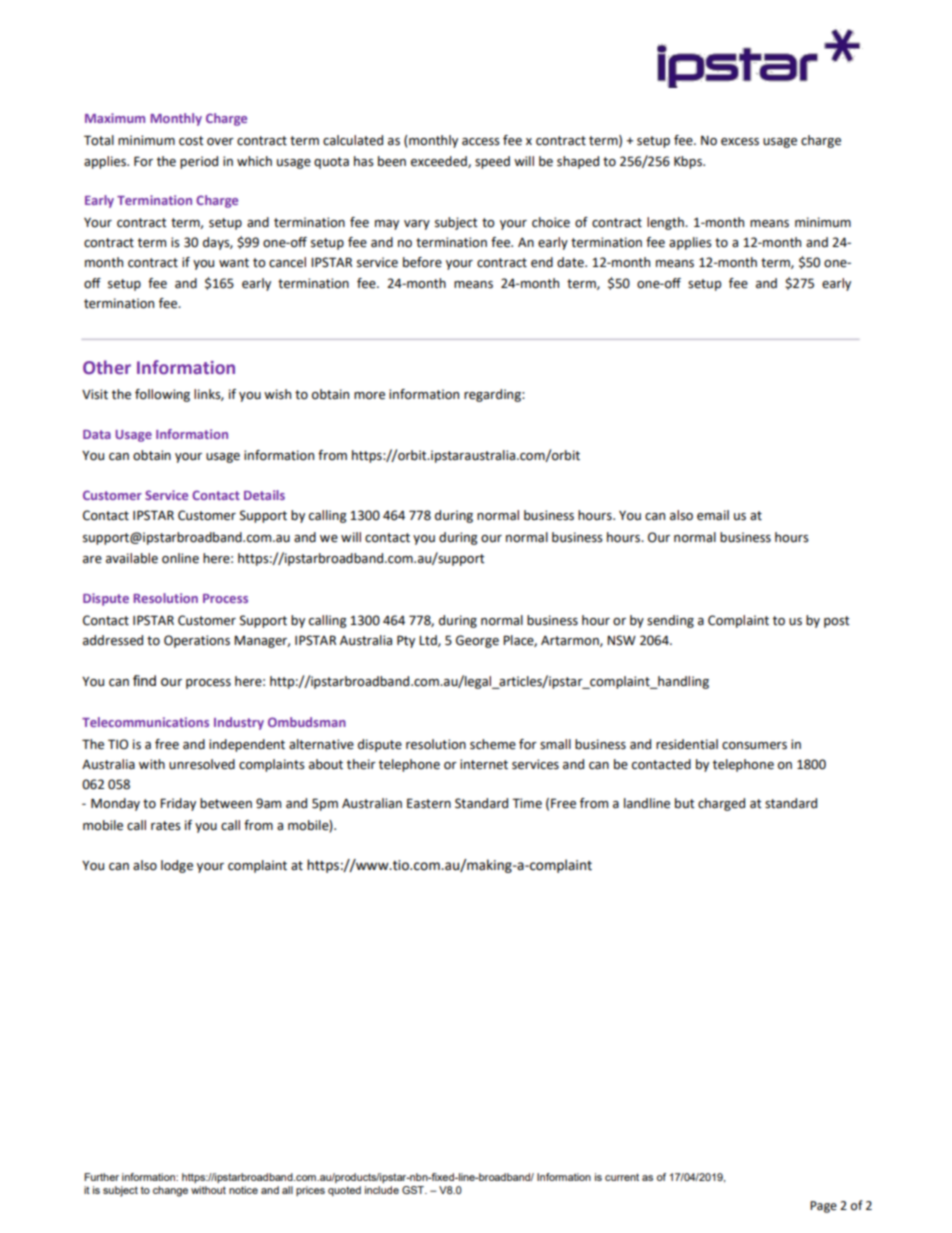 Image resolution: width=952 pixels, height=1233 pixels. What do you see at coordinates (414, 1190) in the screenshot?
I see `GST` at bounding box center [414, 1190].
